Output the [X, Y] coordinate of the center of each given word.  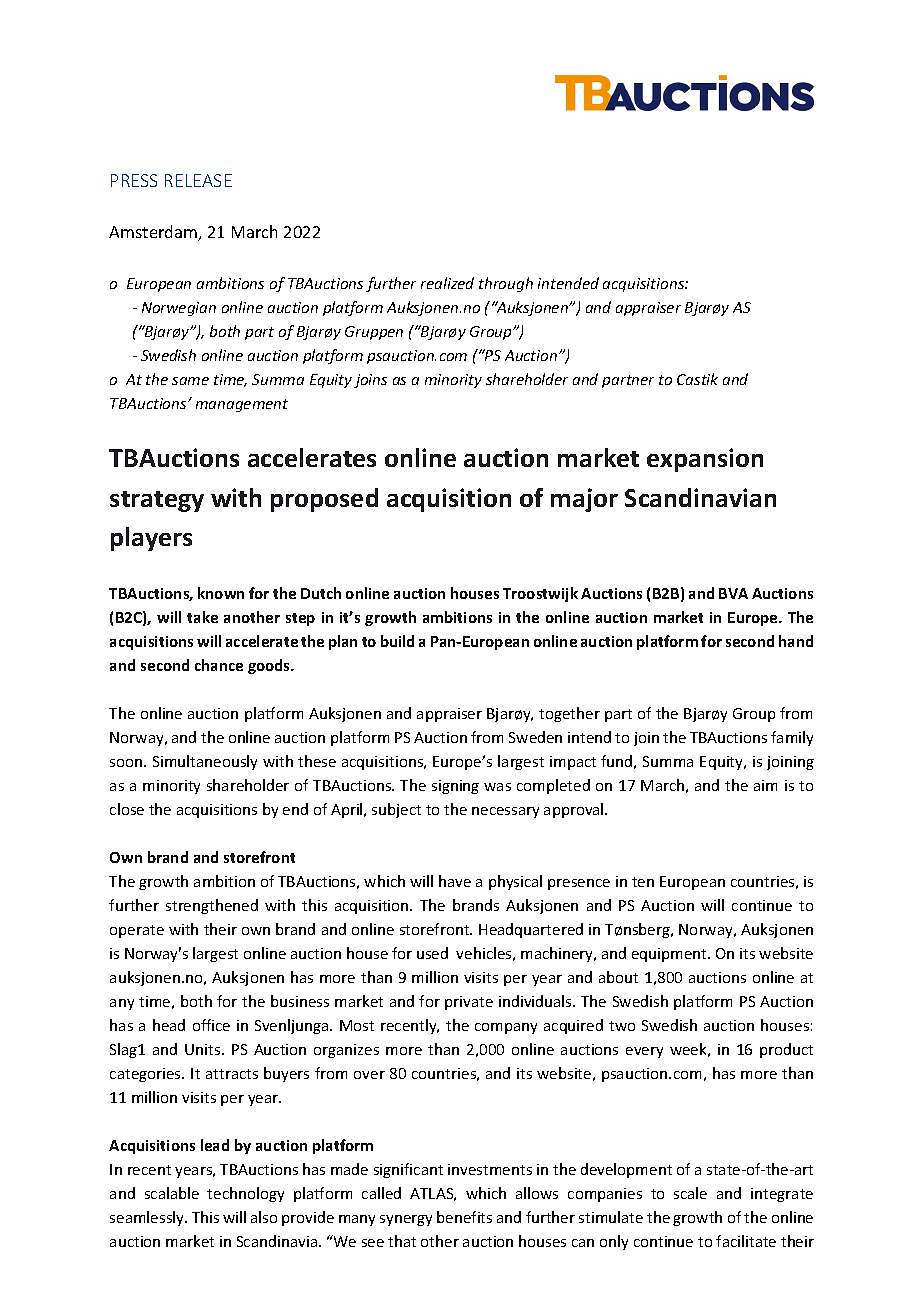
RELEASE [198, 180]
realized [447, 283]
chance [219, 665]
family [792, 738]
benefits [464, 1217]
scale [690, 1193]
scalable [172, 1193]
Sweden [535, 737]
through [506, 284]
